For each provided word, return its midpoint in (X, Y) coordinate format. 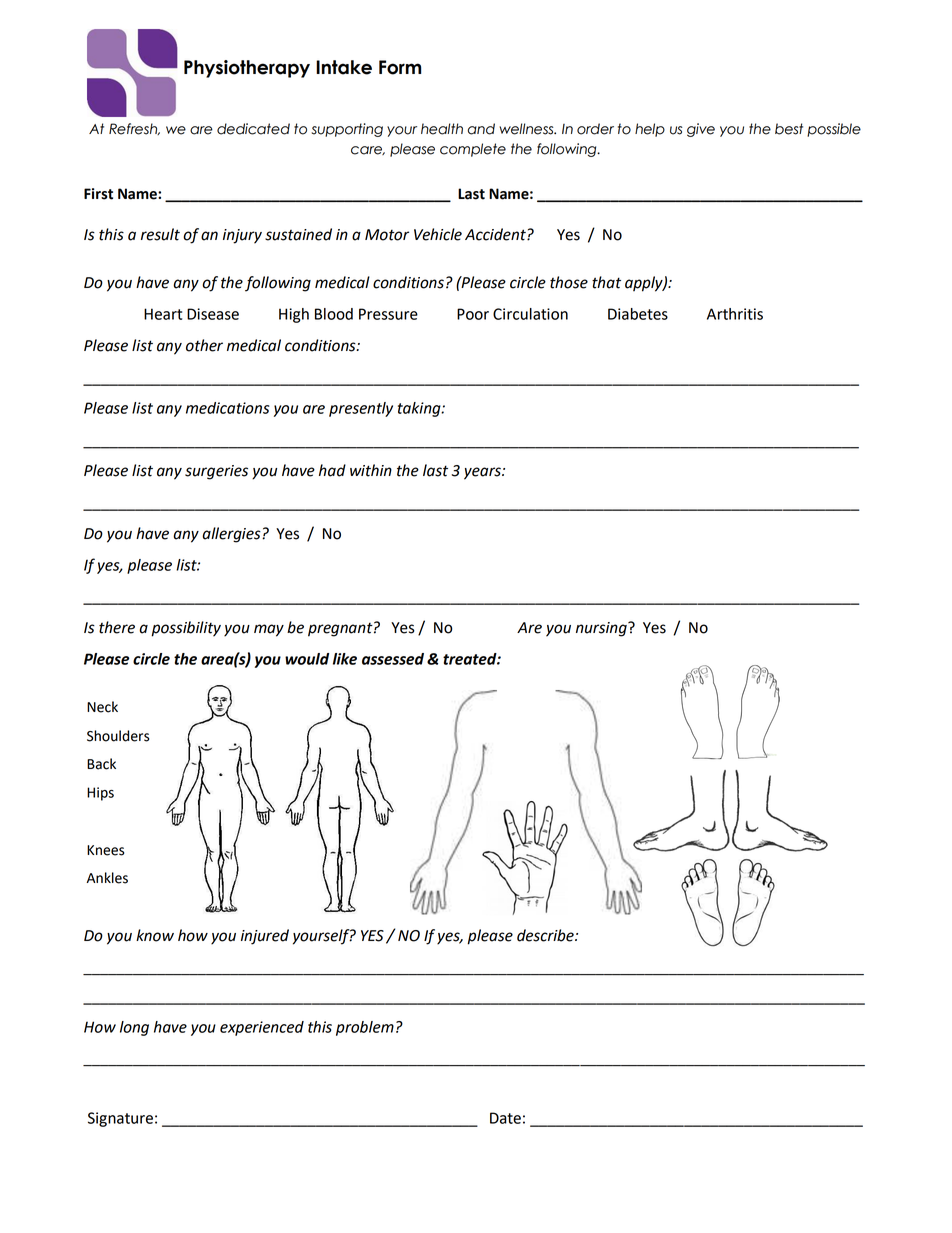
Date (505, 1118)
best (789, 129)
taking (420, 409)
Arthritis (735, 314)
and (481, 129)
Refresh (134, 129)
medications (228, 408)
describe (546, 935)
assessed (393, 659)
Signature (120, 1119)
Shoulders (118, 736)
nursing (602, 629)
